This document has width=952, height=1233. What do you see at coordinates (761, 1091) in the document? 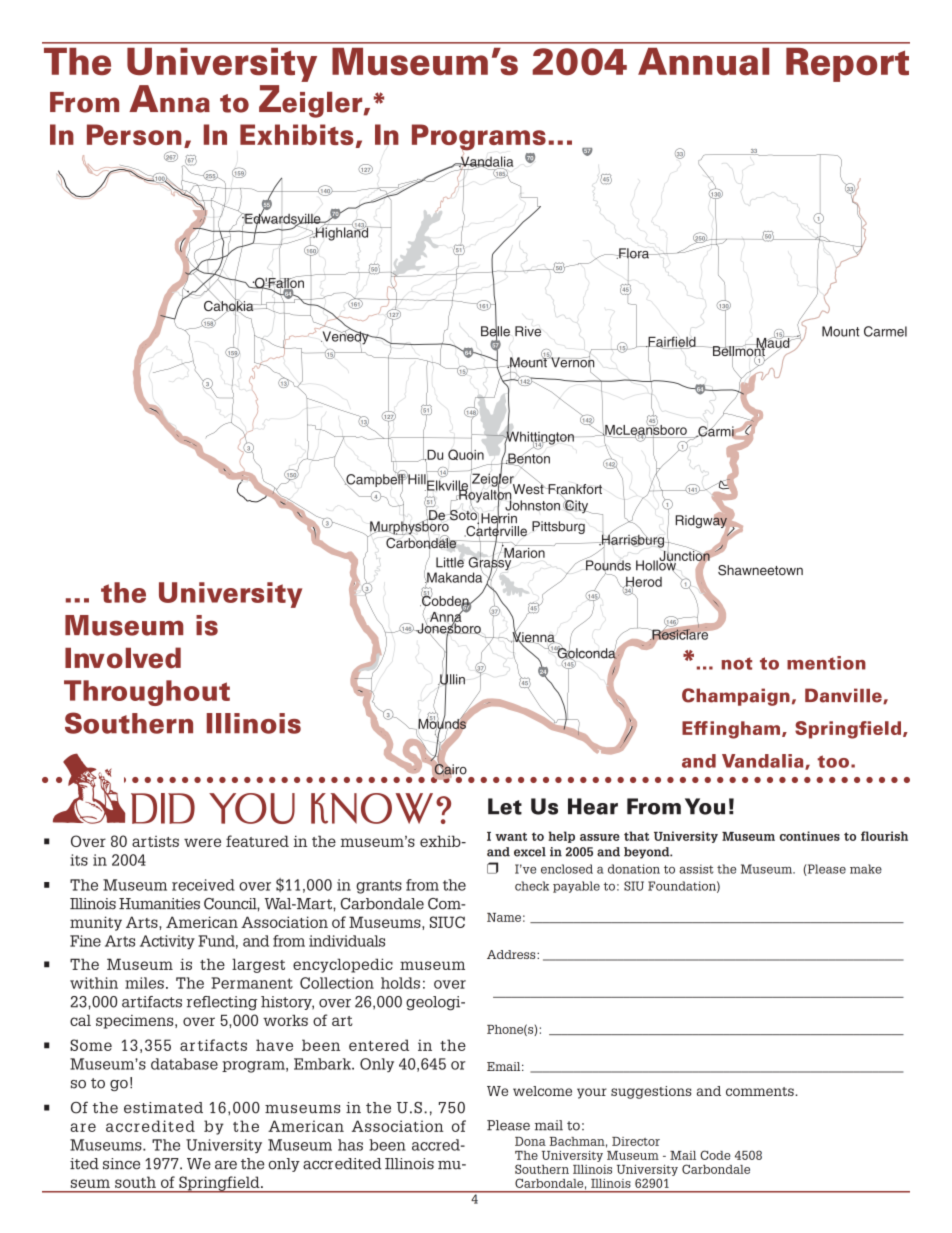
I see `comments` at bounding box center [761, 1091].
